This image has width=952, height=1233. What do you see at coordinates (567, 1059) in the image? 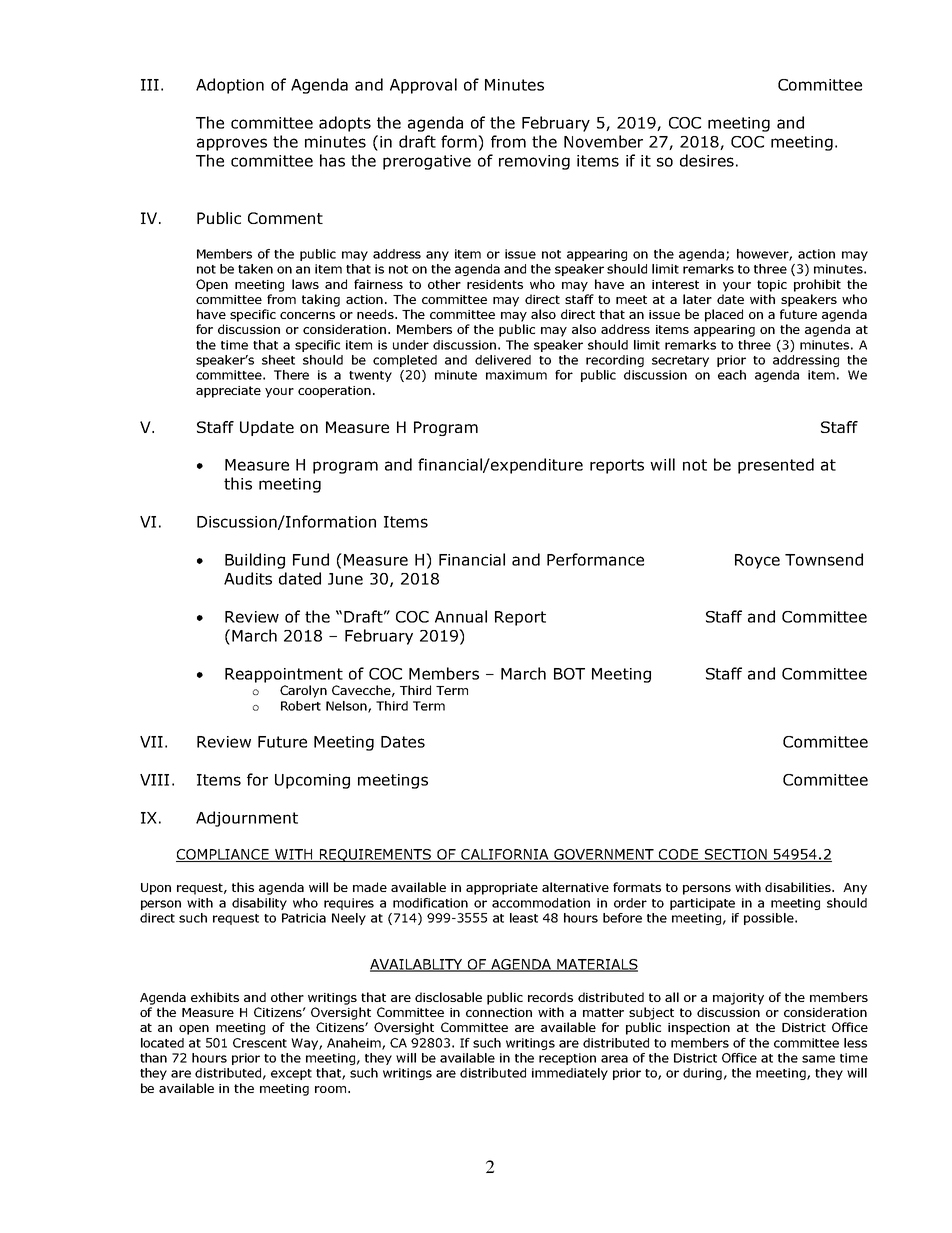
I see `reception` at bounding box center [567, 1059].
